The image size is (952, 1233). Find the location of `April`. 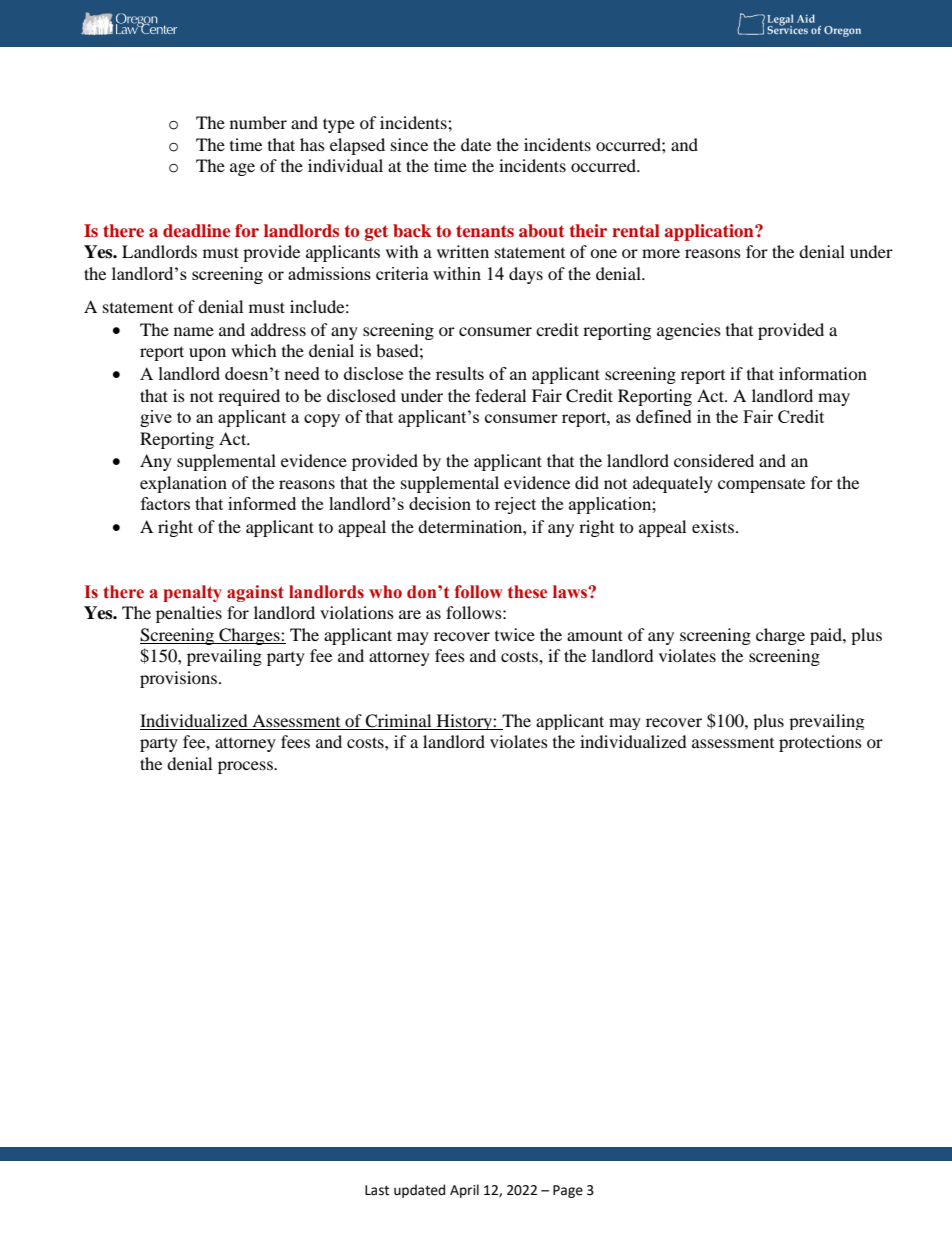

April is located at coordinates (464, 1191).
